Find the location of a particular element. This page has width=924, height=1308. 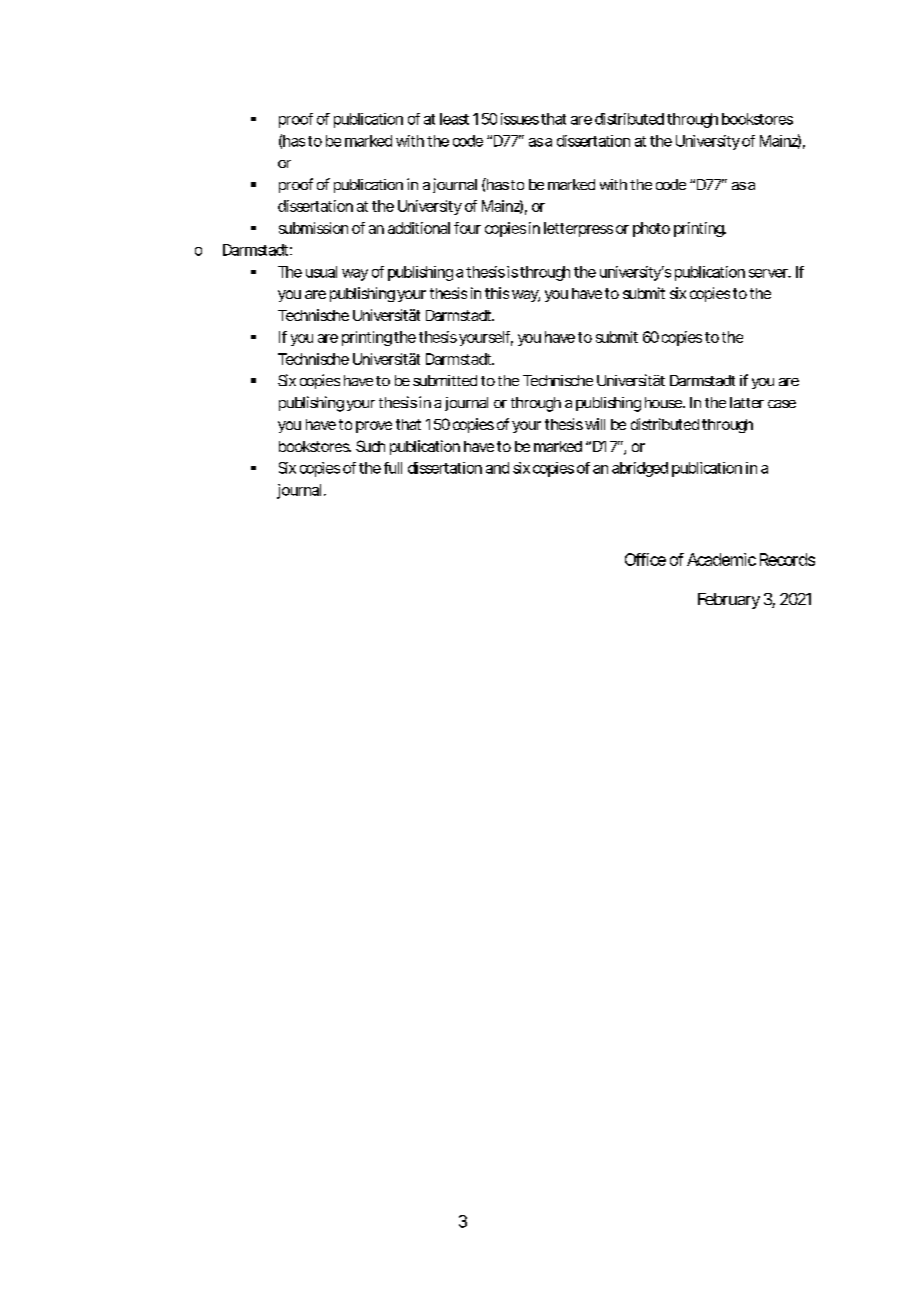

least is located at coordinates (454, 119).
